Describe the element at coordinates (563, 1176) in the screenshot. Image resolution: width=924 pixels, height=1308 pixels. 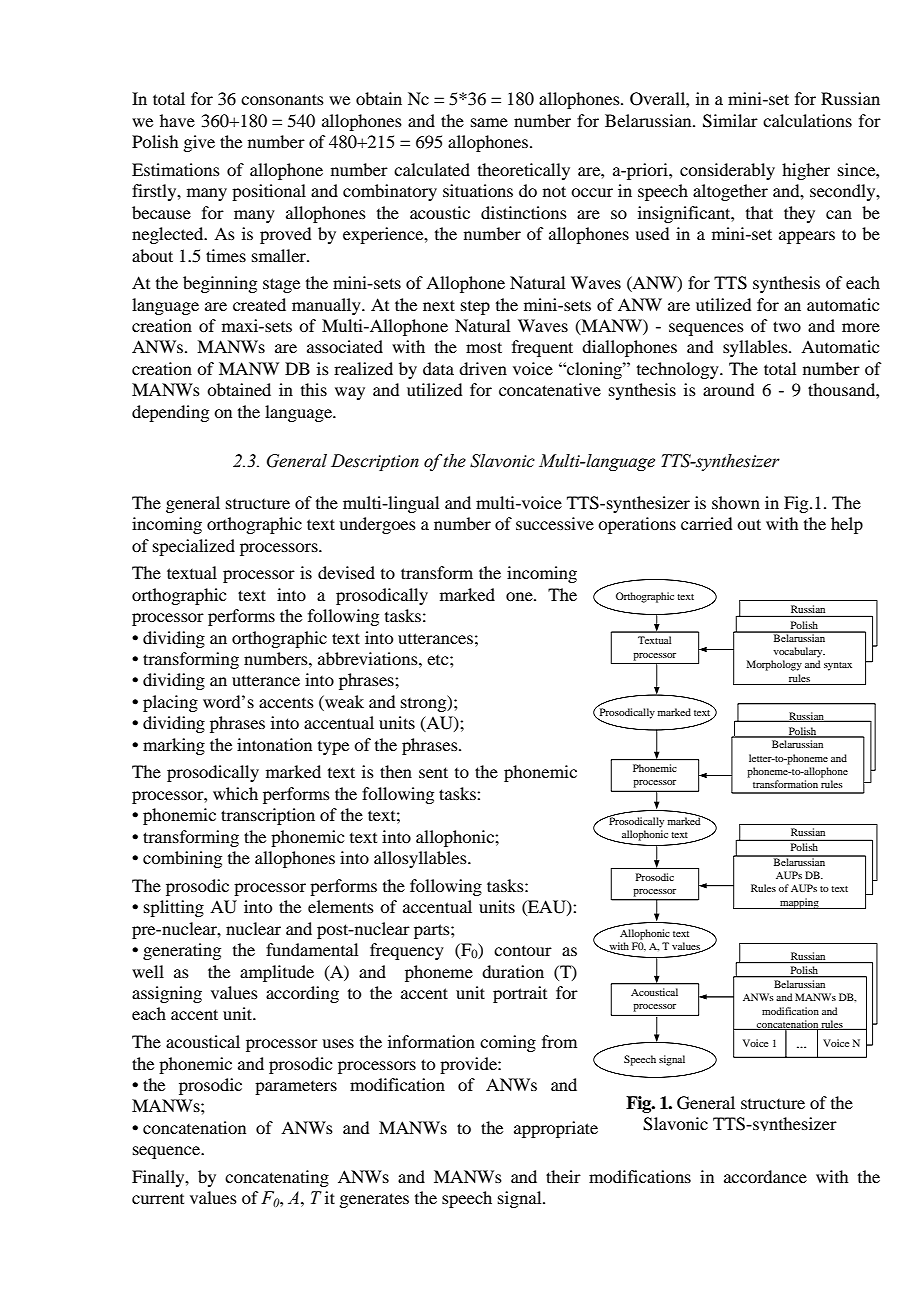
I see `their` at that location.
